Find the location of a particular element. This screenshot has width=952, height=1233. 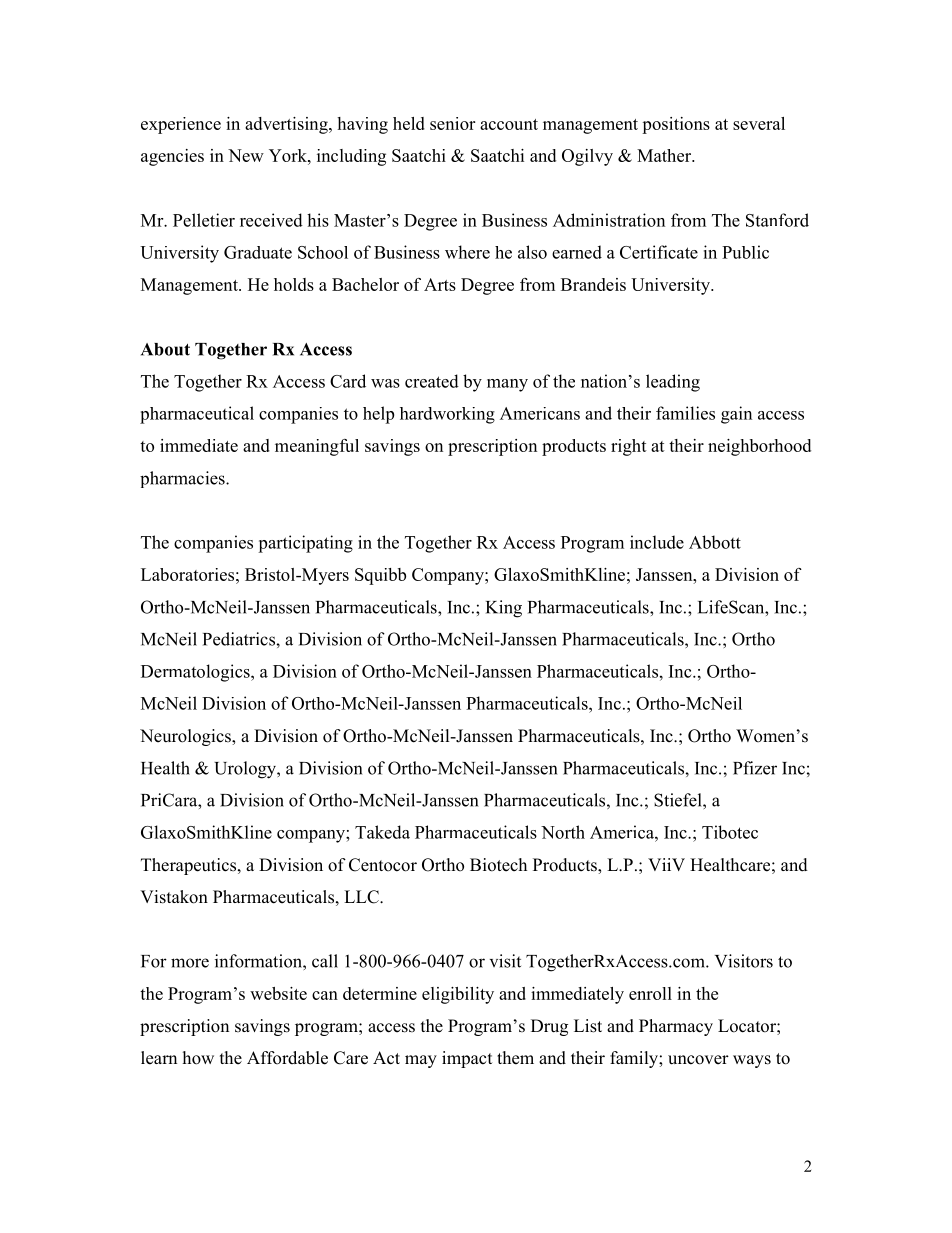

Mather is located at coordinates (665, 155).
